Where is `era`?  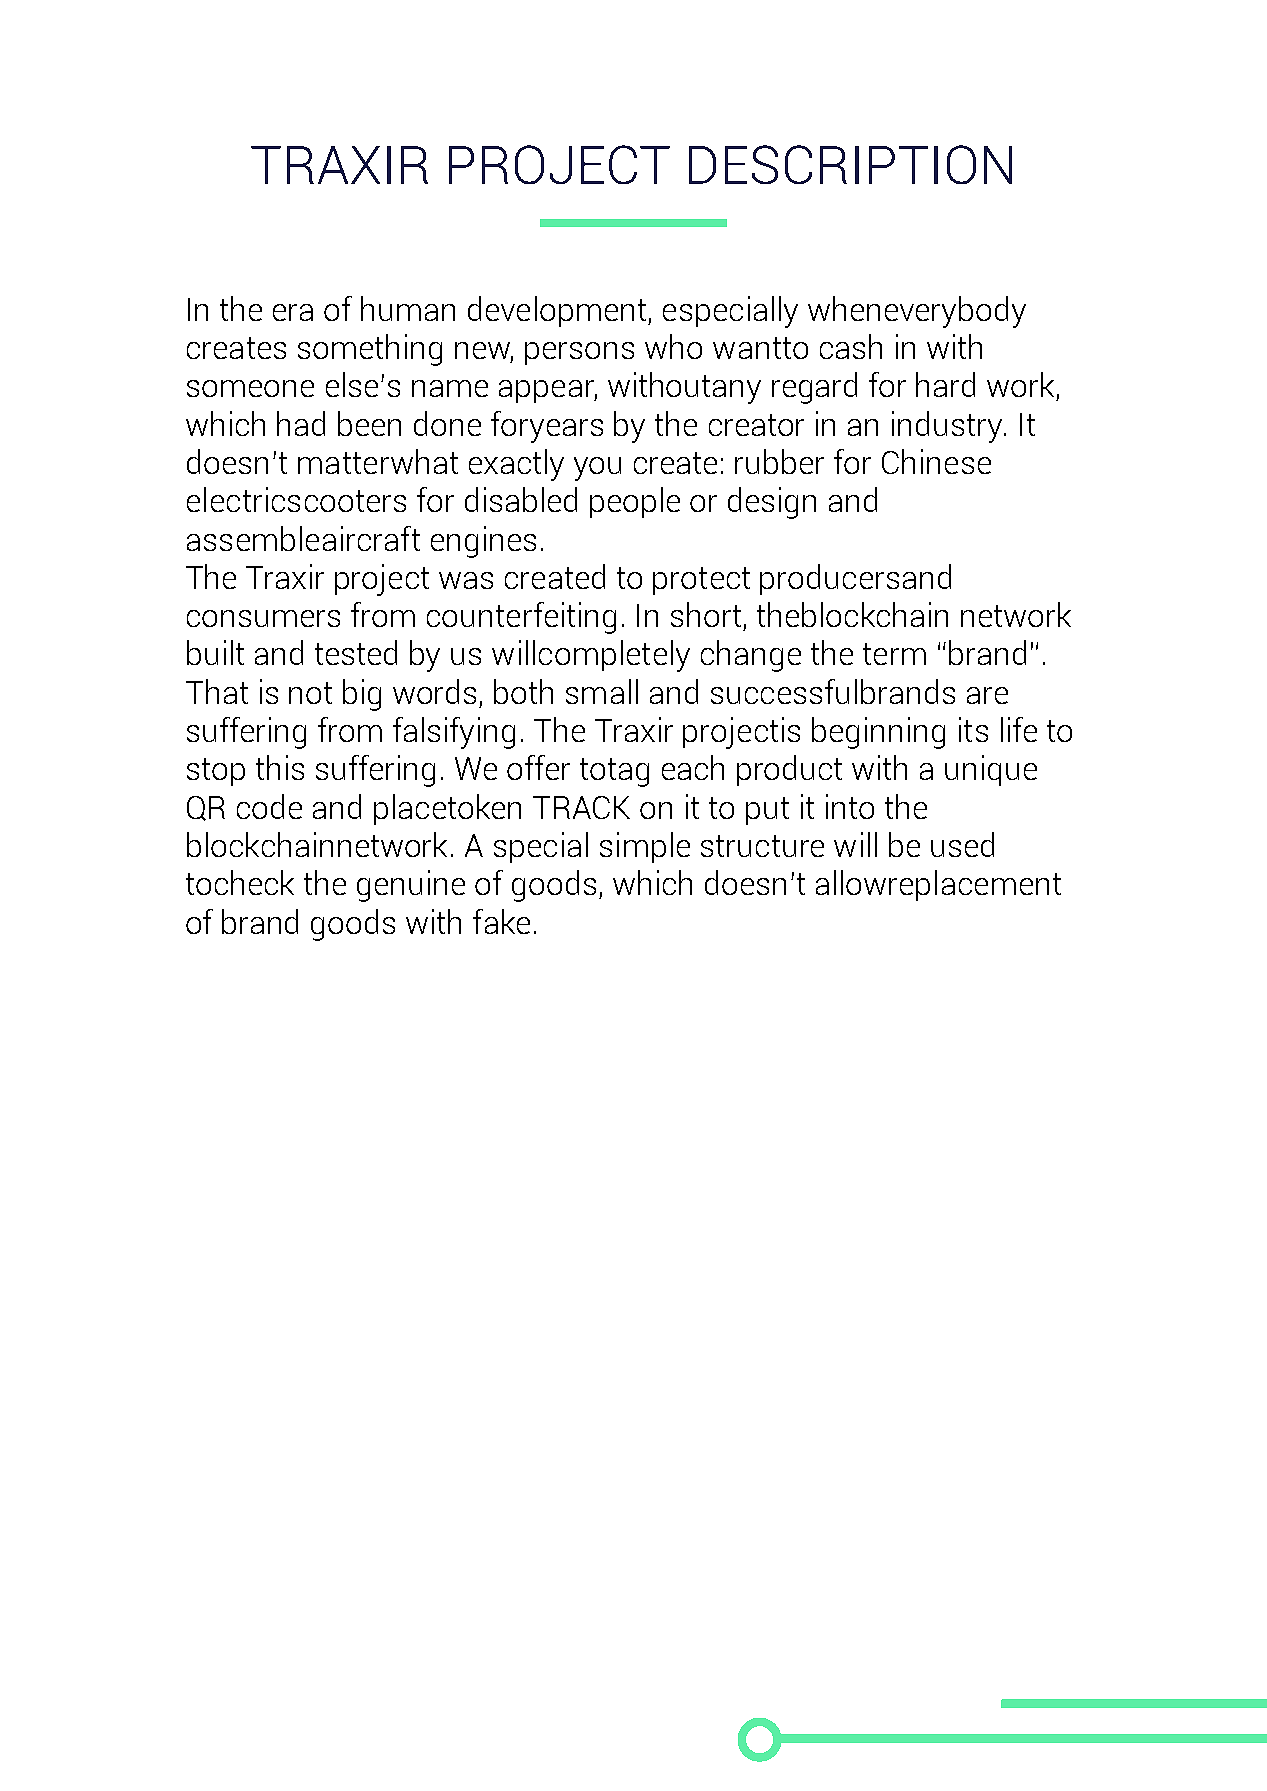 era is located at coordinates (293, 312).
